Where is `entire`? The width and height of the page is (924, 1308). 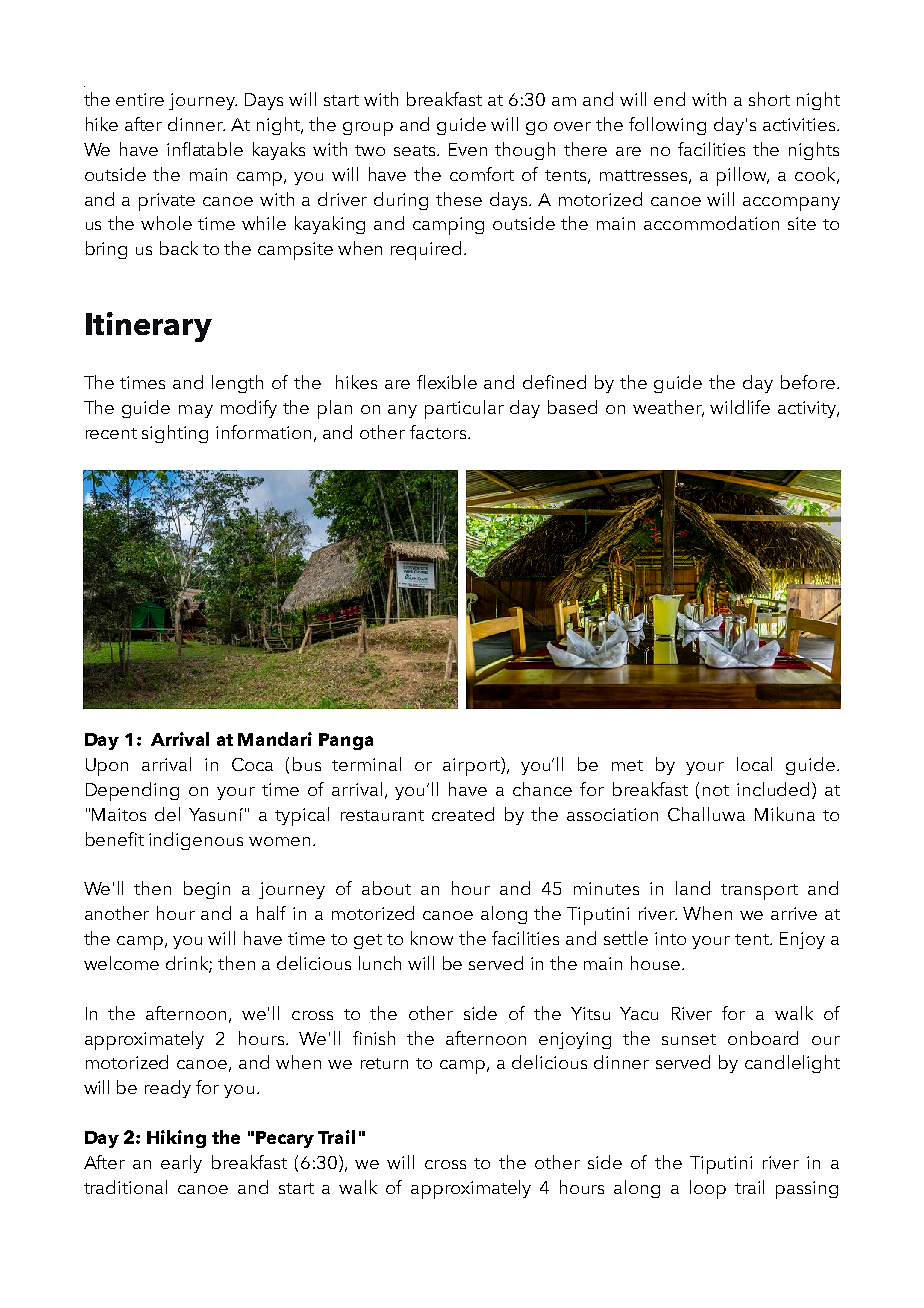
entire is located at coordinates (140, 99).
